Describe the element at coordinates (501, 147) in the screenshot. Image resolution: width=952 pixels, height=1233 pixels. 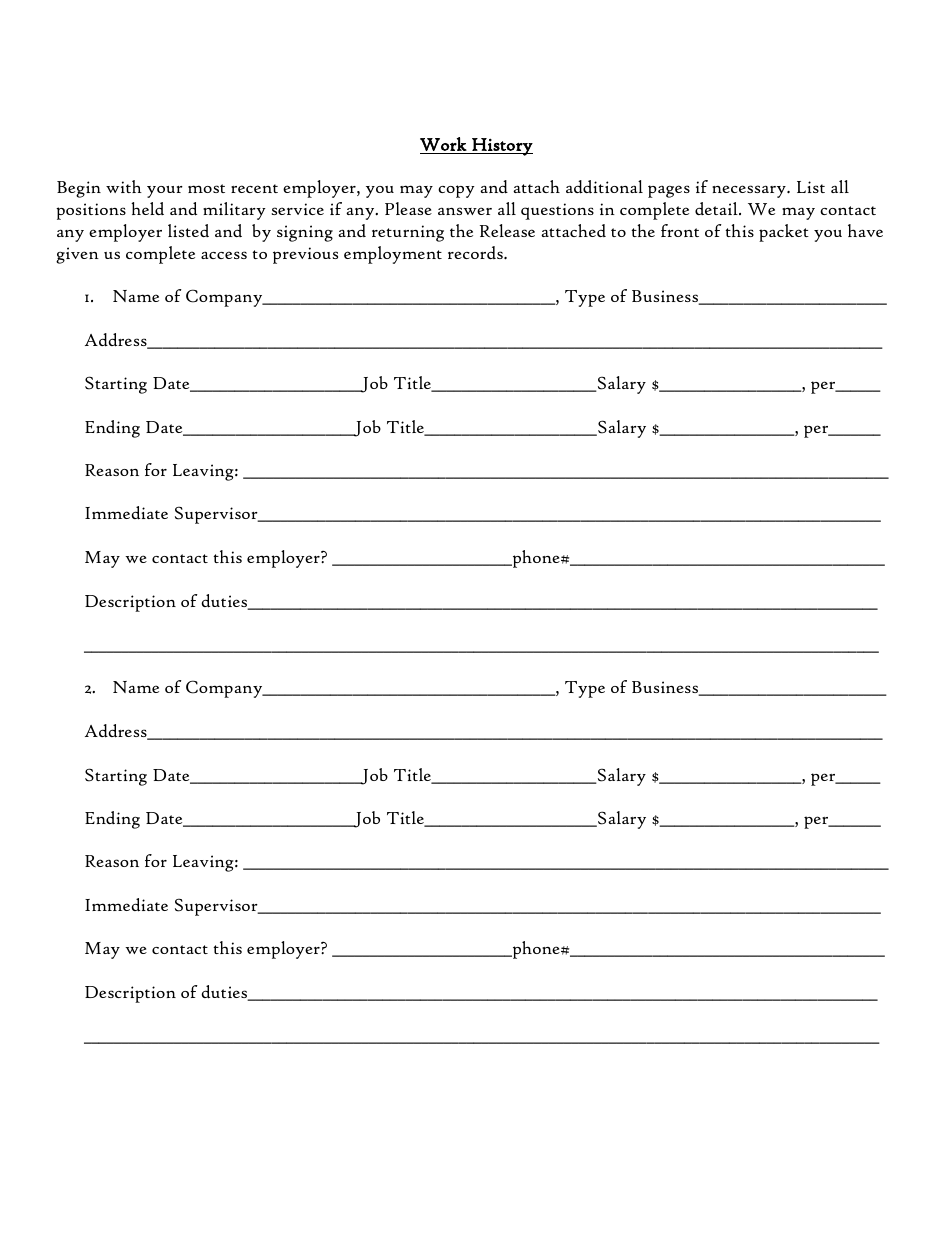
I see `History` at that location.
